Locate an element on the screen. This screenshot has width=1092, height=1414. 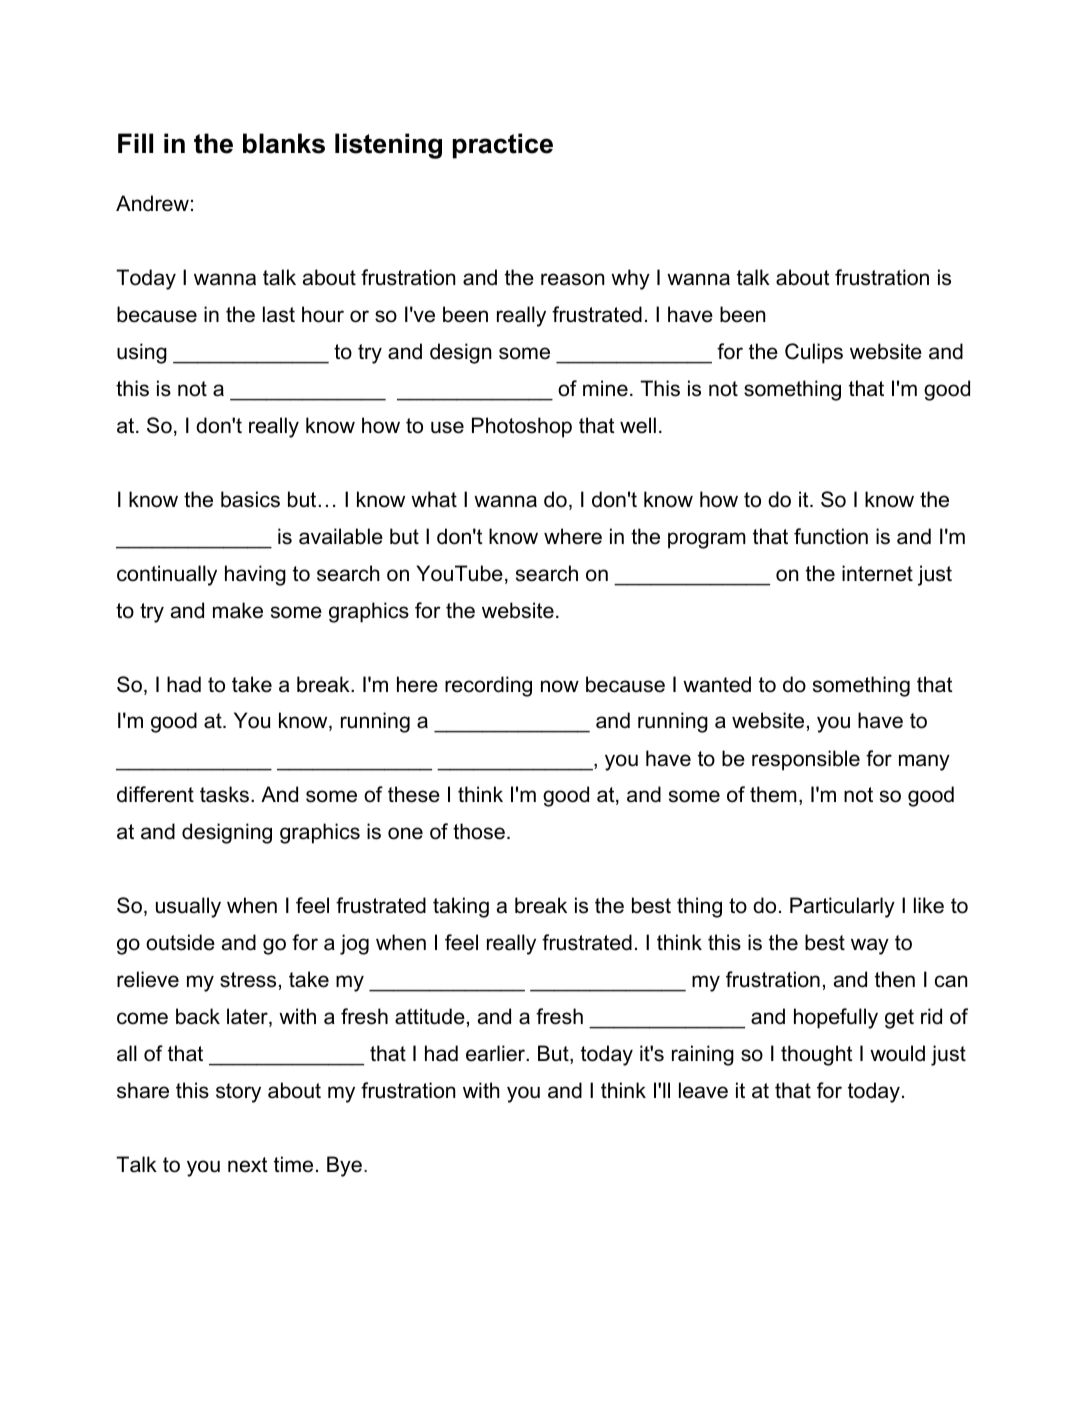
basics is located at coordinates (250, 499).
